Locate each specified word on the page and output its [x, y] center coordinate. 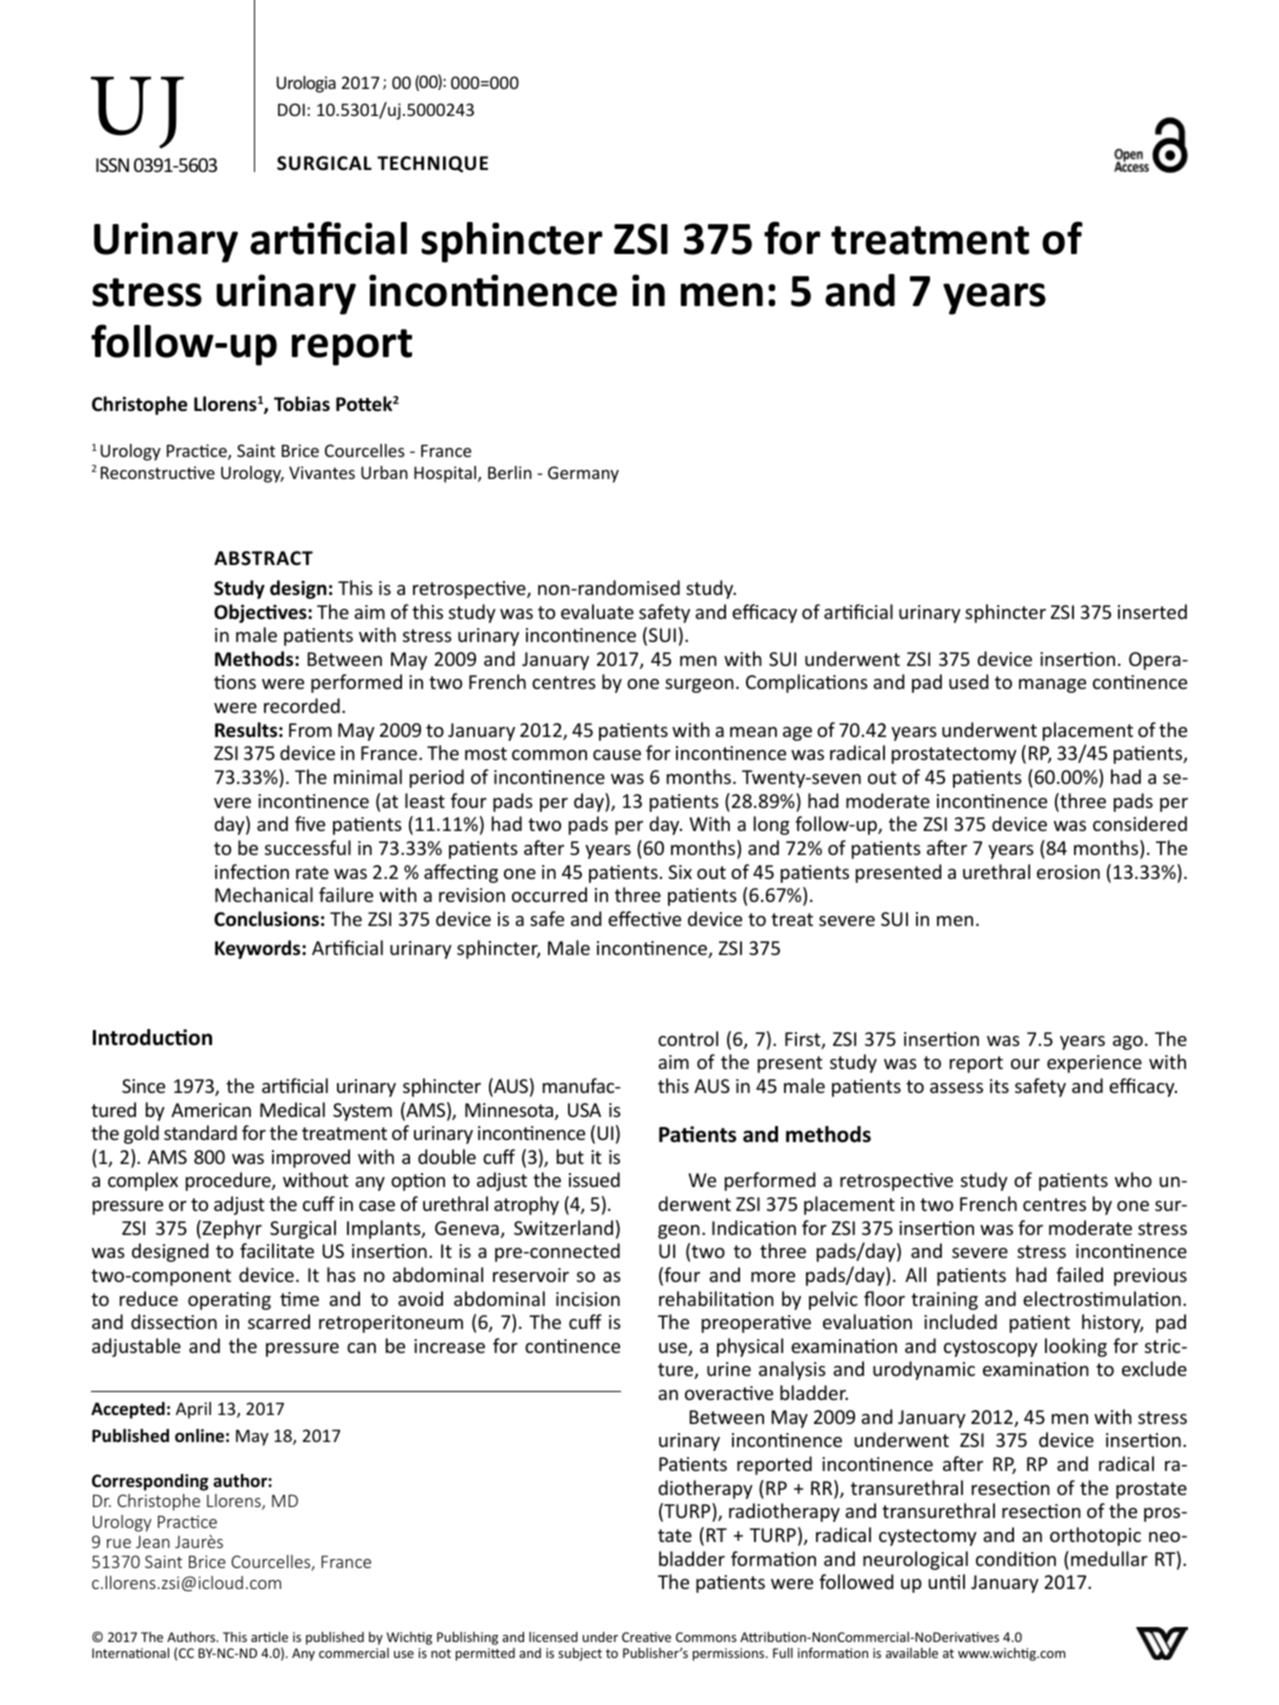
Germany [583, 474]
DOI [291, 109]
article [269, 1636]
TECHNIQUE [432, 164]
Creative [646, 1637]
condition [1016, 1558]
